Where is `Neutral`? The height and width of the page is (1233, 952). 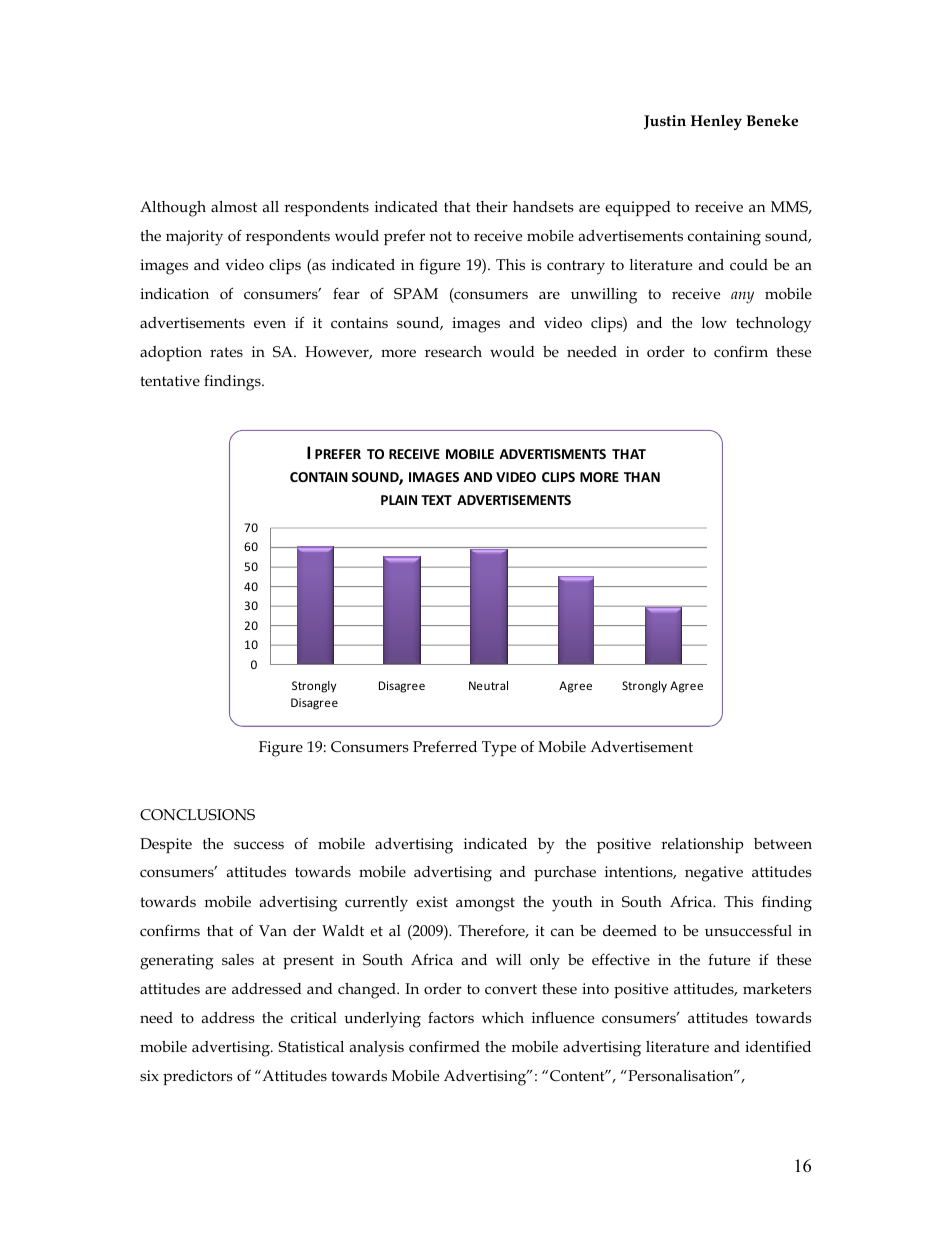
Neutral is located at coordinates (488, 685).
